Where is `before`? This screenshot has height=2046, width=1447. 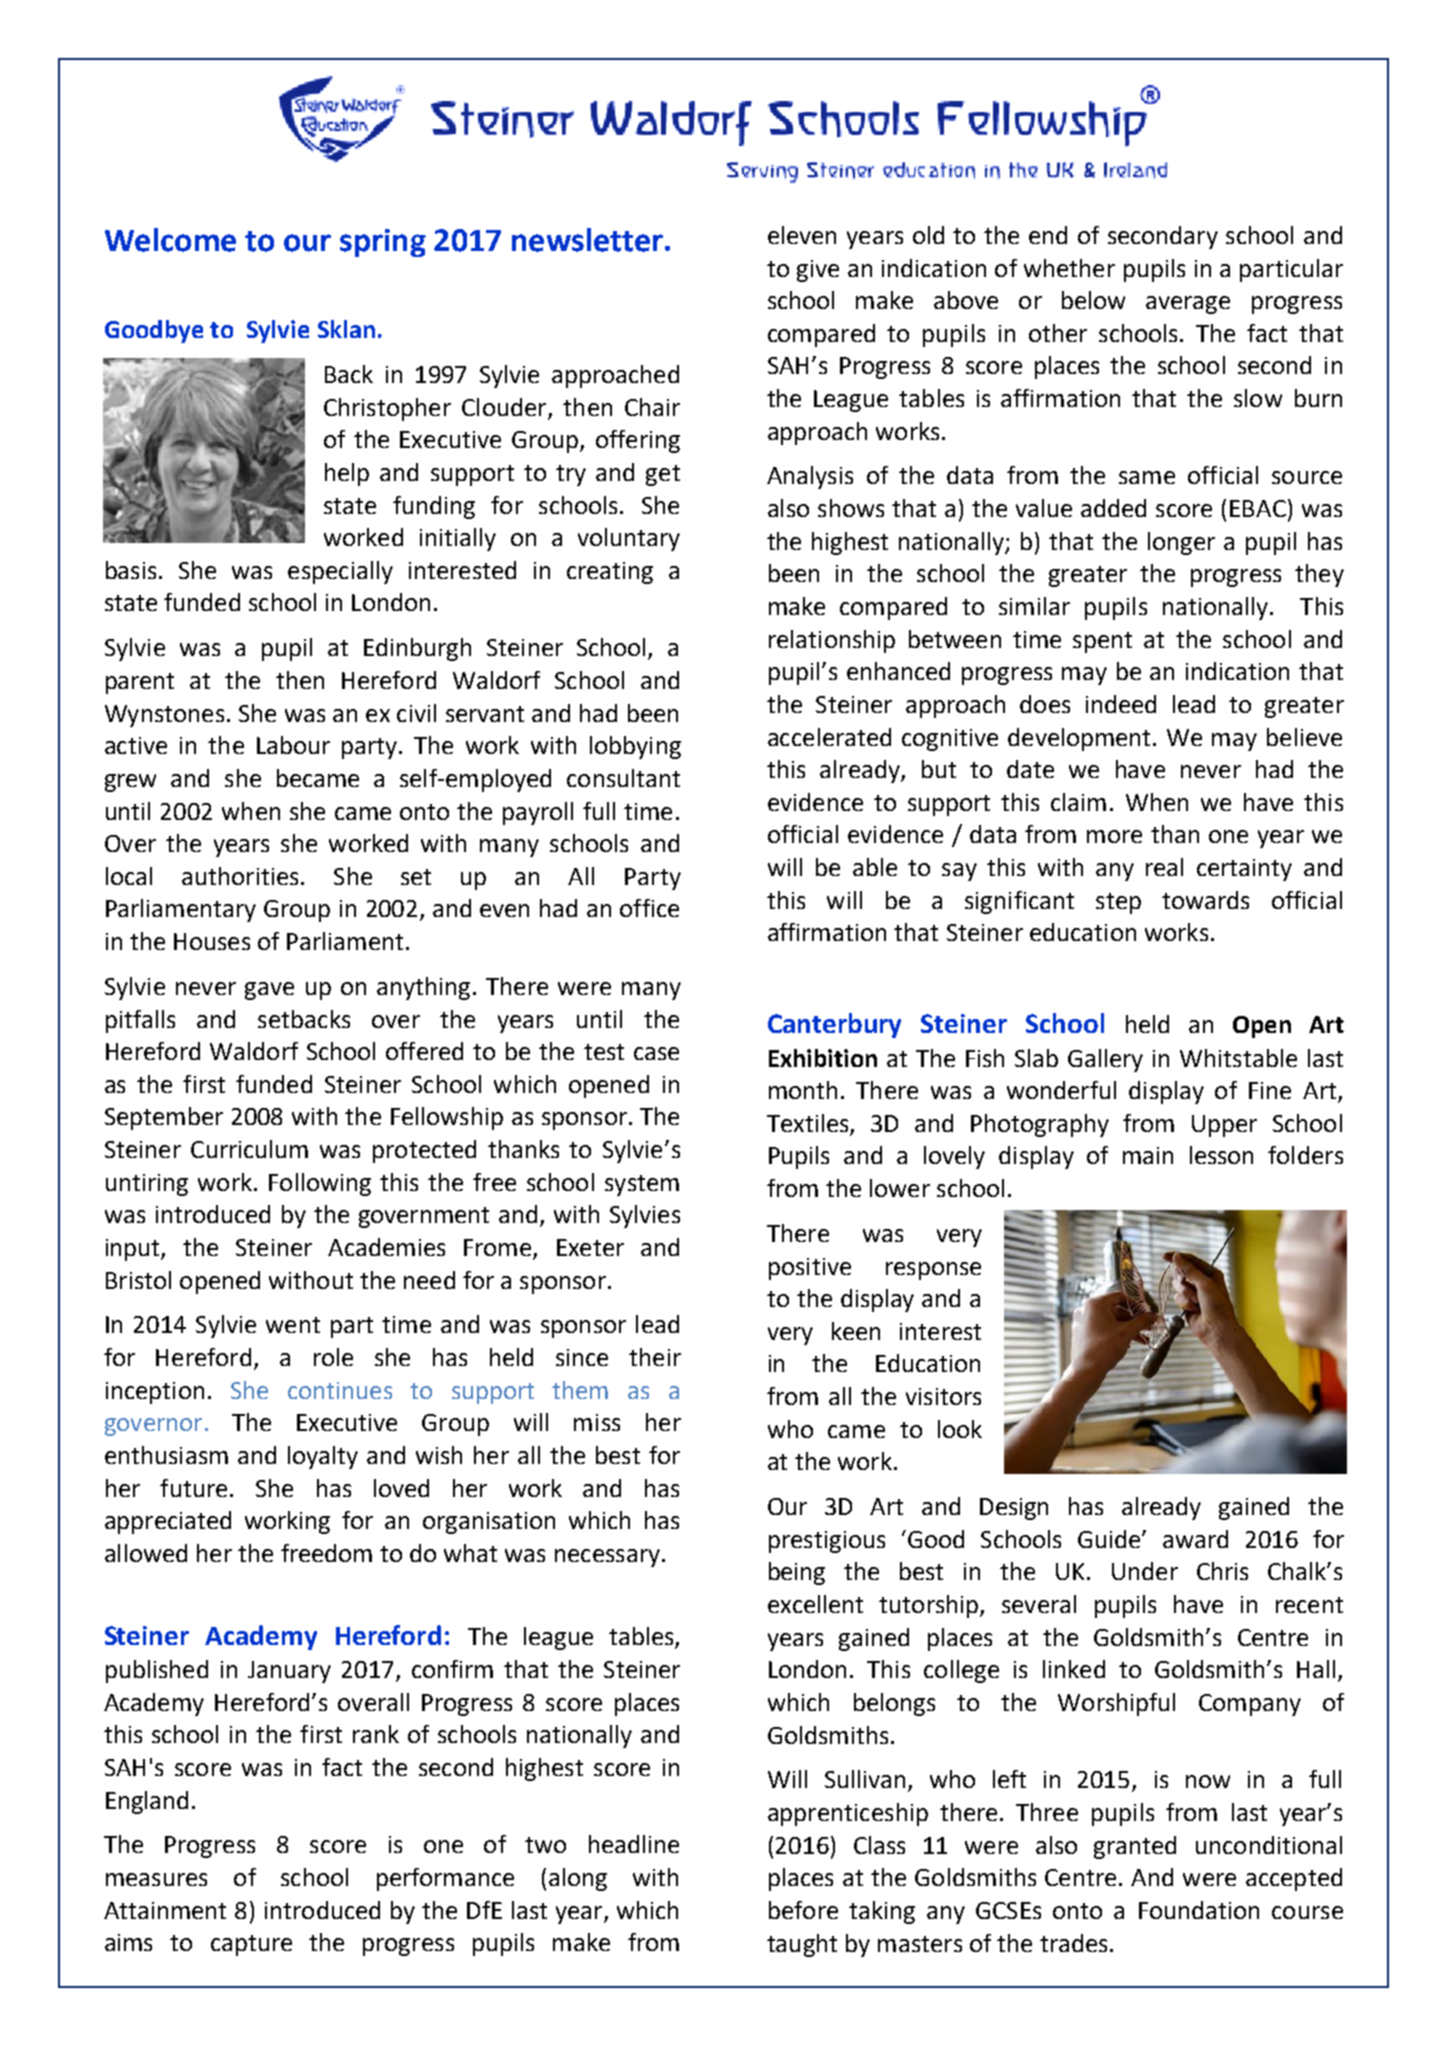
before is located at coordinates (803, 1910).
